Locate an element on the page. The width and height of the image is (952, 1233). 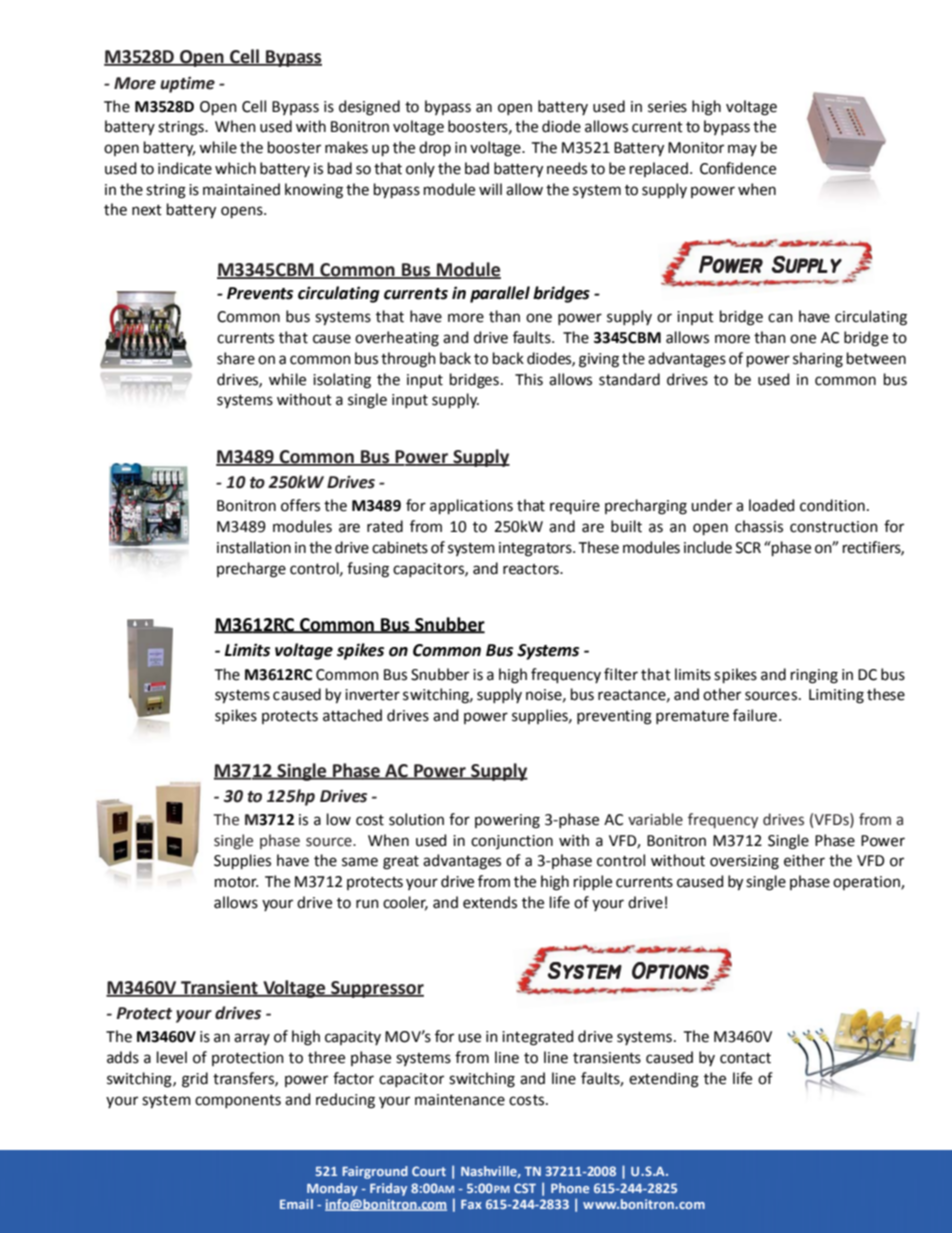
CST is located at coordinates (525, 1188).
